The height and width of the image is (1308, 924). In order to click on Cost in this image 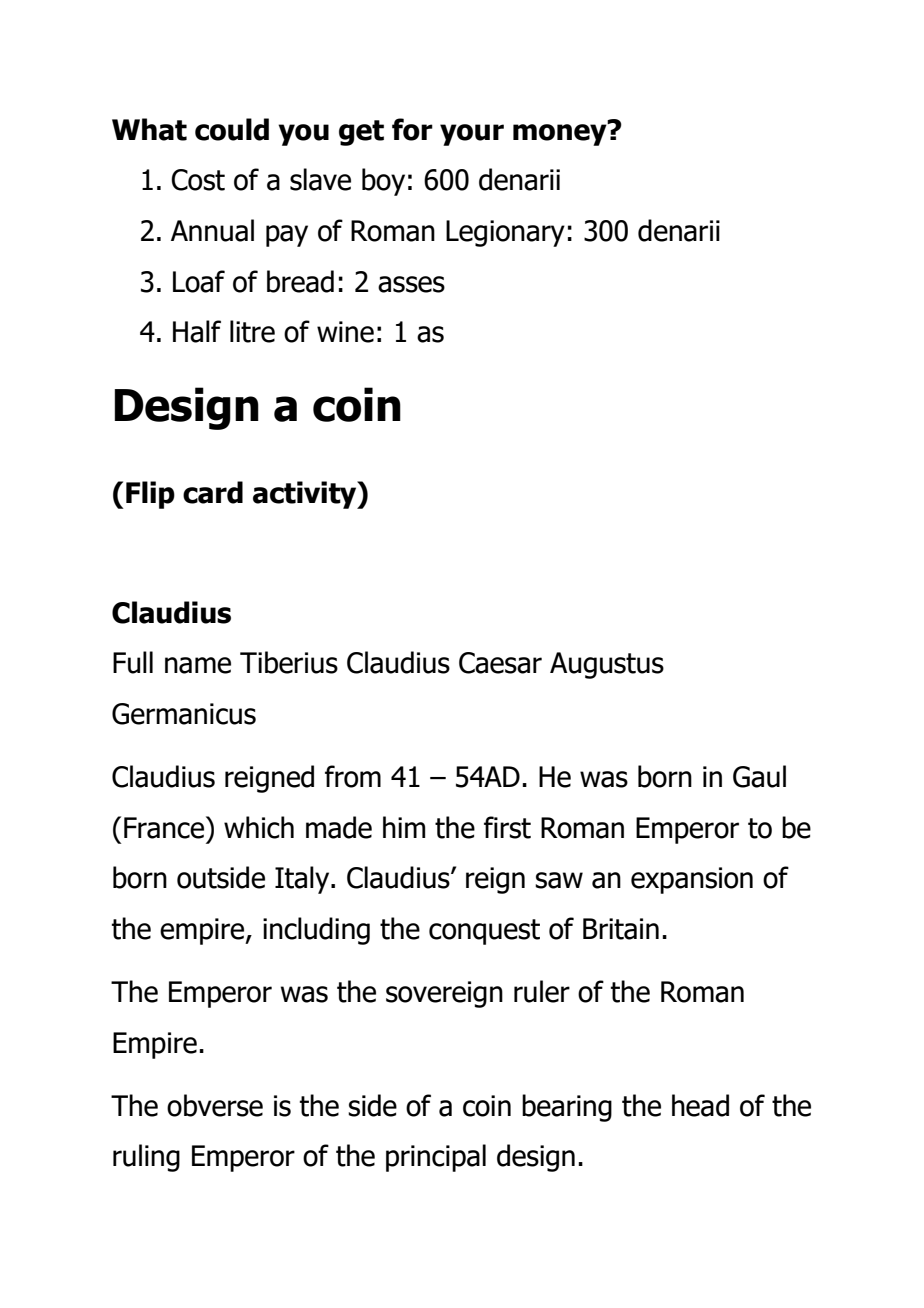, I will do `click(198, 180)`.
